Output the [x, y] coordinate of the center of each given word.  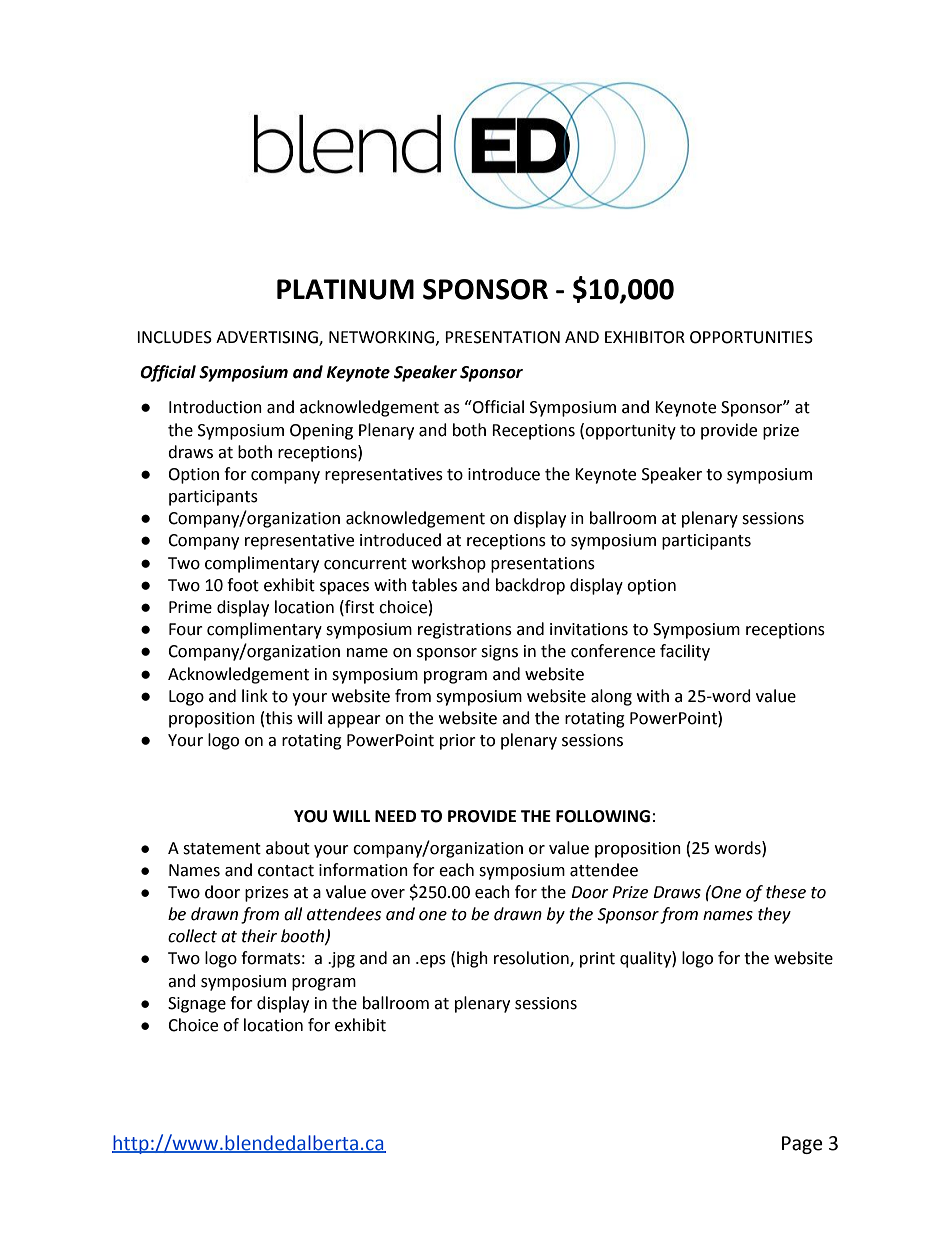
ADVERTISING [268, 338]
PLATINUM [345, 289]
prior [458, 742]
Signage [197, 1005]
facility [685, 652]
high [472, 959]
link [255, 695]
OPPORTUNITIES [751, 337]
